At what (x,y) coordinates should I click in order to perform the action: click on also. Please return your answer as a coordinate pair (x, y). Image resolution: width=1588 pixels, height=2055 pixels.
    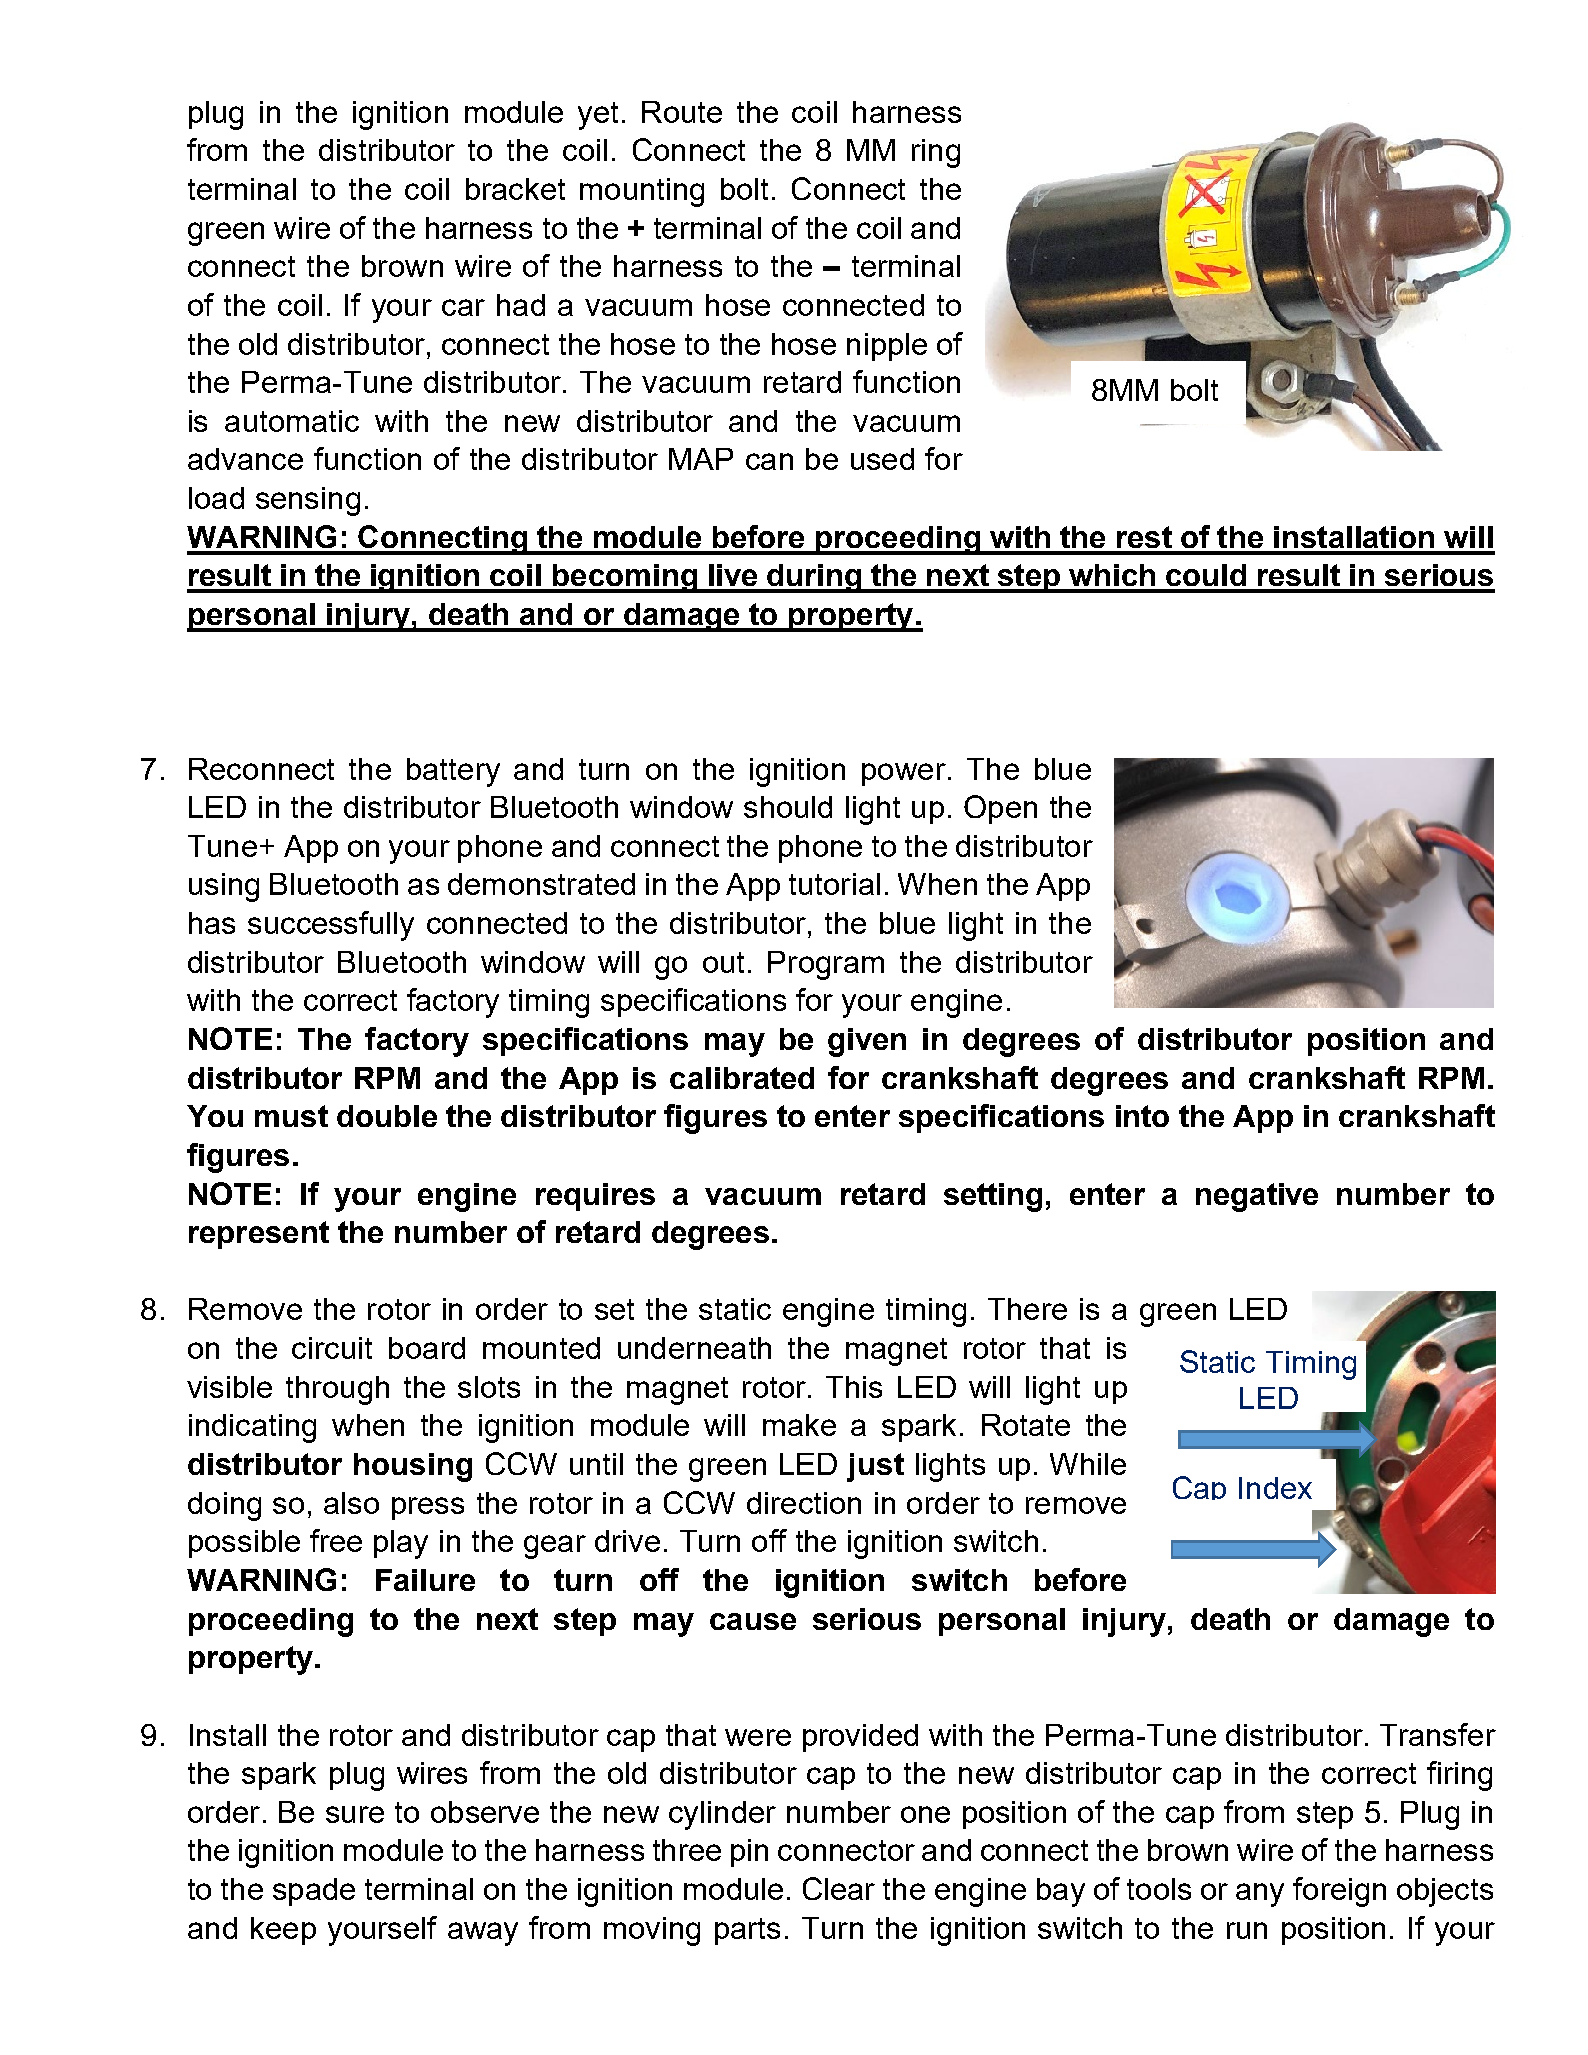
    Looking at the image, I should click on (351, 1503).
